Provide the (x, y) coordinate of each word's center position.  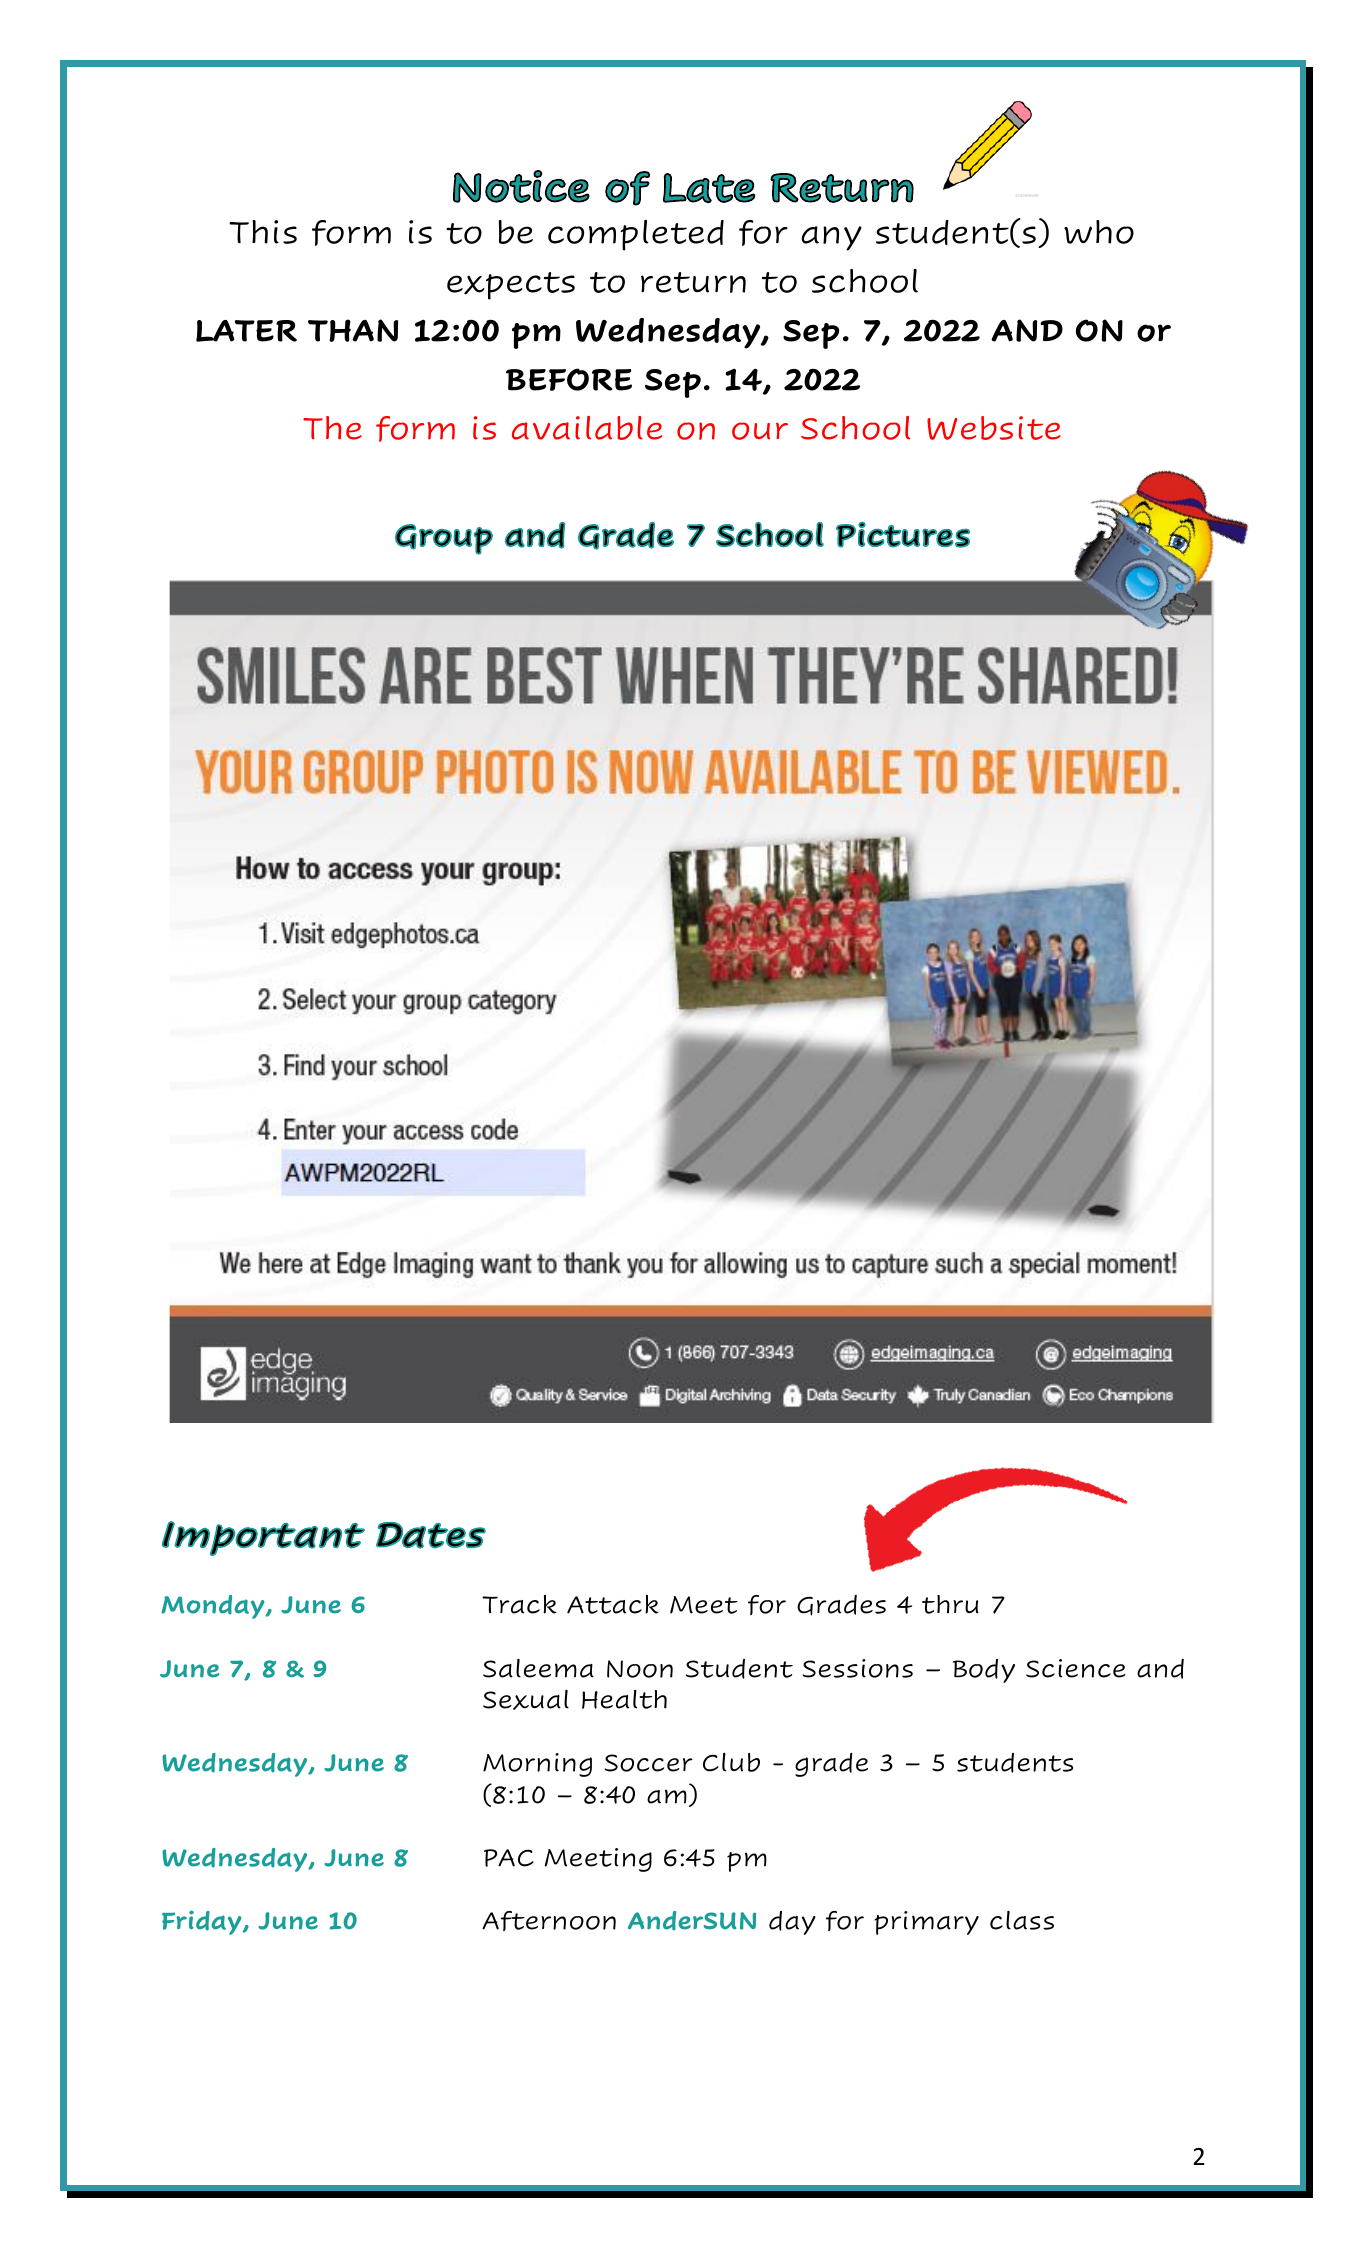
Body (984, 1671)
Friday (203, 1922)
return (693, 282)
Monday (214, 1607)
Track (519, 1604)
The (332, 428)
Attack (613, 1604)
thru (950, 1604)
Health (624, 1699)
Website (994, 428)
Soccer (649, 1763)
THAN (353, 330)
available (587, 428)
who (1099, 232)
